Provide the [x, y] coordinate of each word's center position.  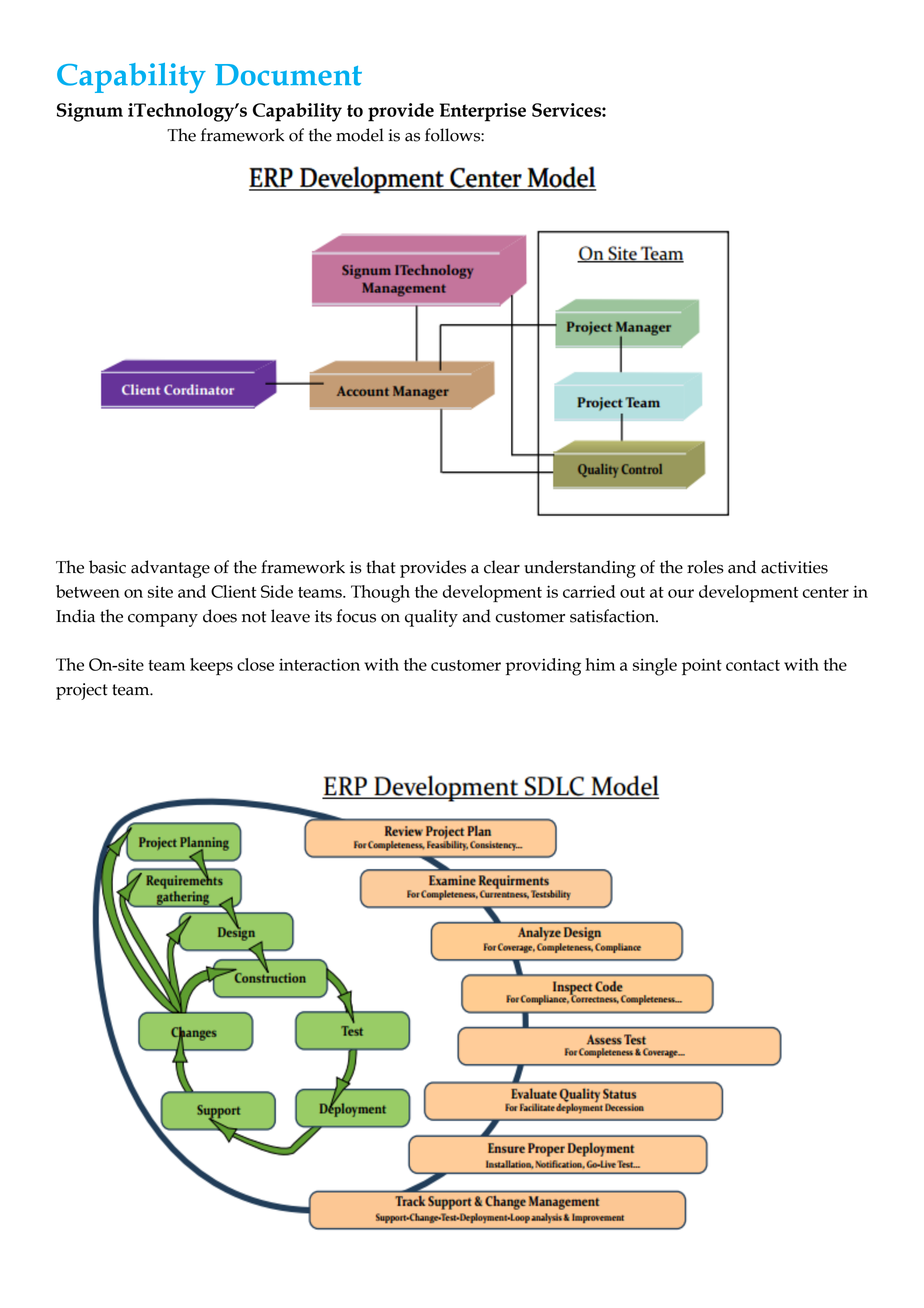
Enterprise [483, 112]
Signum [90, 112]
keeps [211, 666]
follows [453, 135]
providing [543, 667]
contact [753, 665]
